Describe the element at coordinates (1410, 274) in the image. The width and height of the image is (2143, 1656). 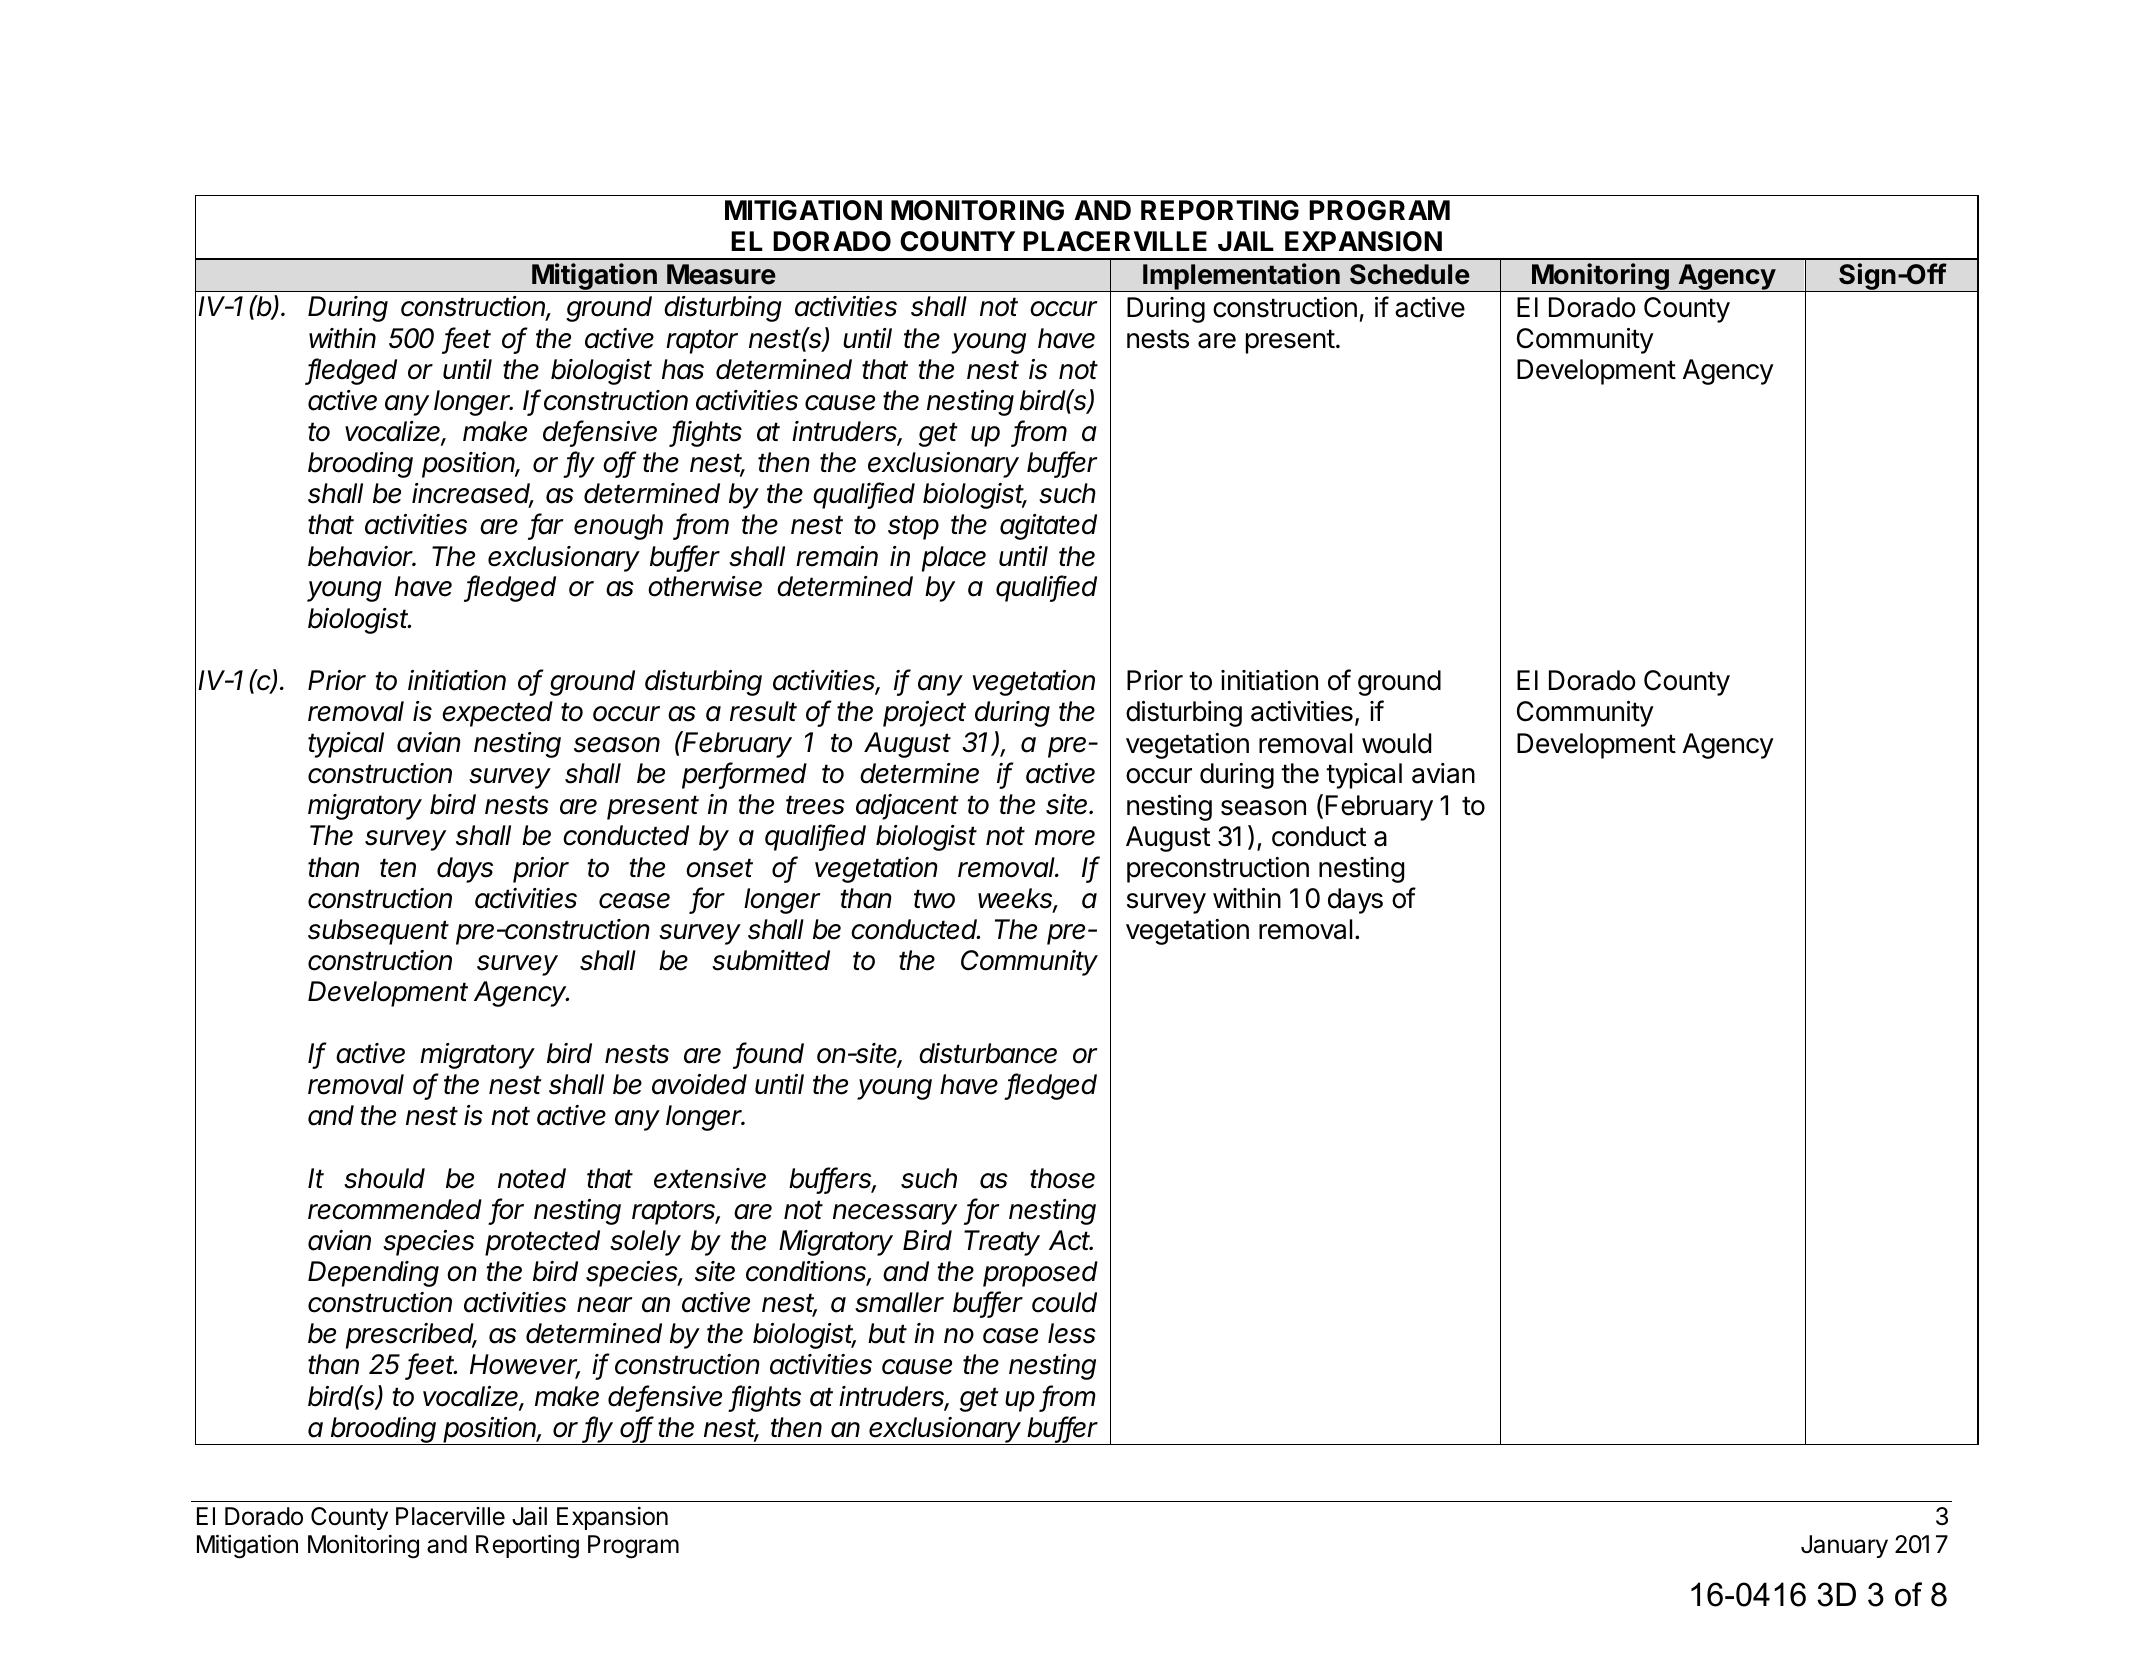
I see `Schedule` at that location.
